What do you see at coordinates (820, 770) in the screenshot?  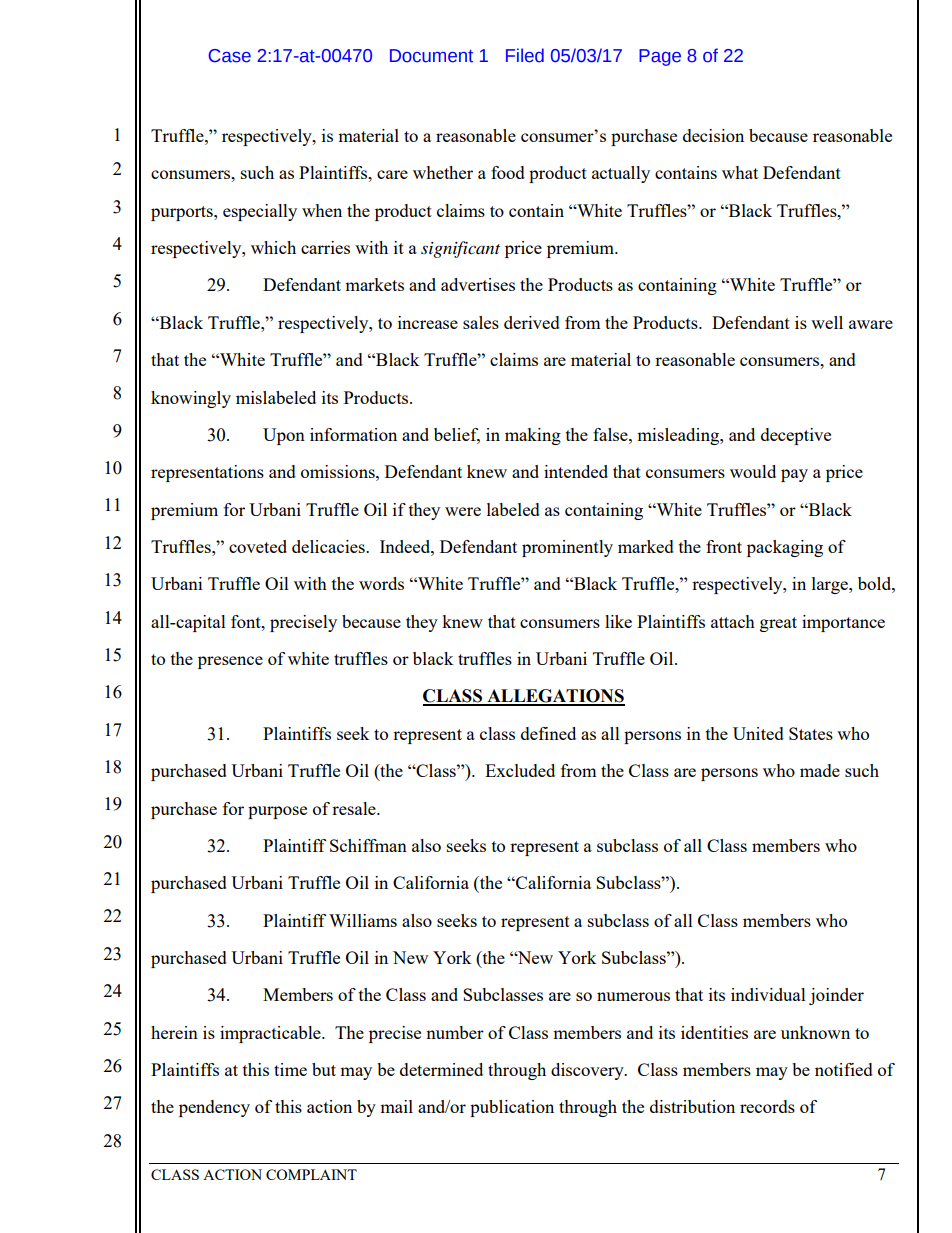 I see `made` at bounding box center [820, 770].
